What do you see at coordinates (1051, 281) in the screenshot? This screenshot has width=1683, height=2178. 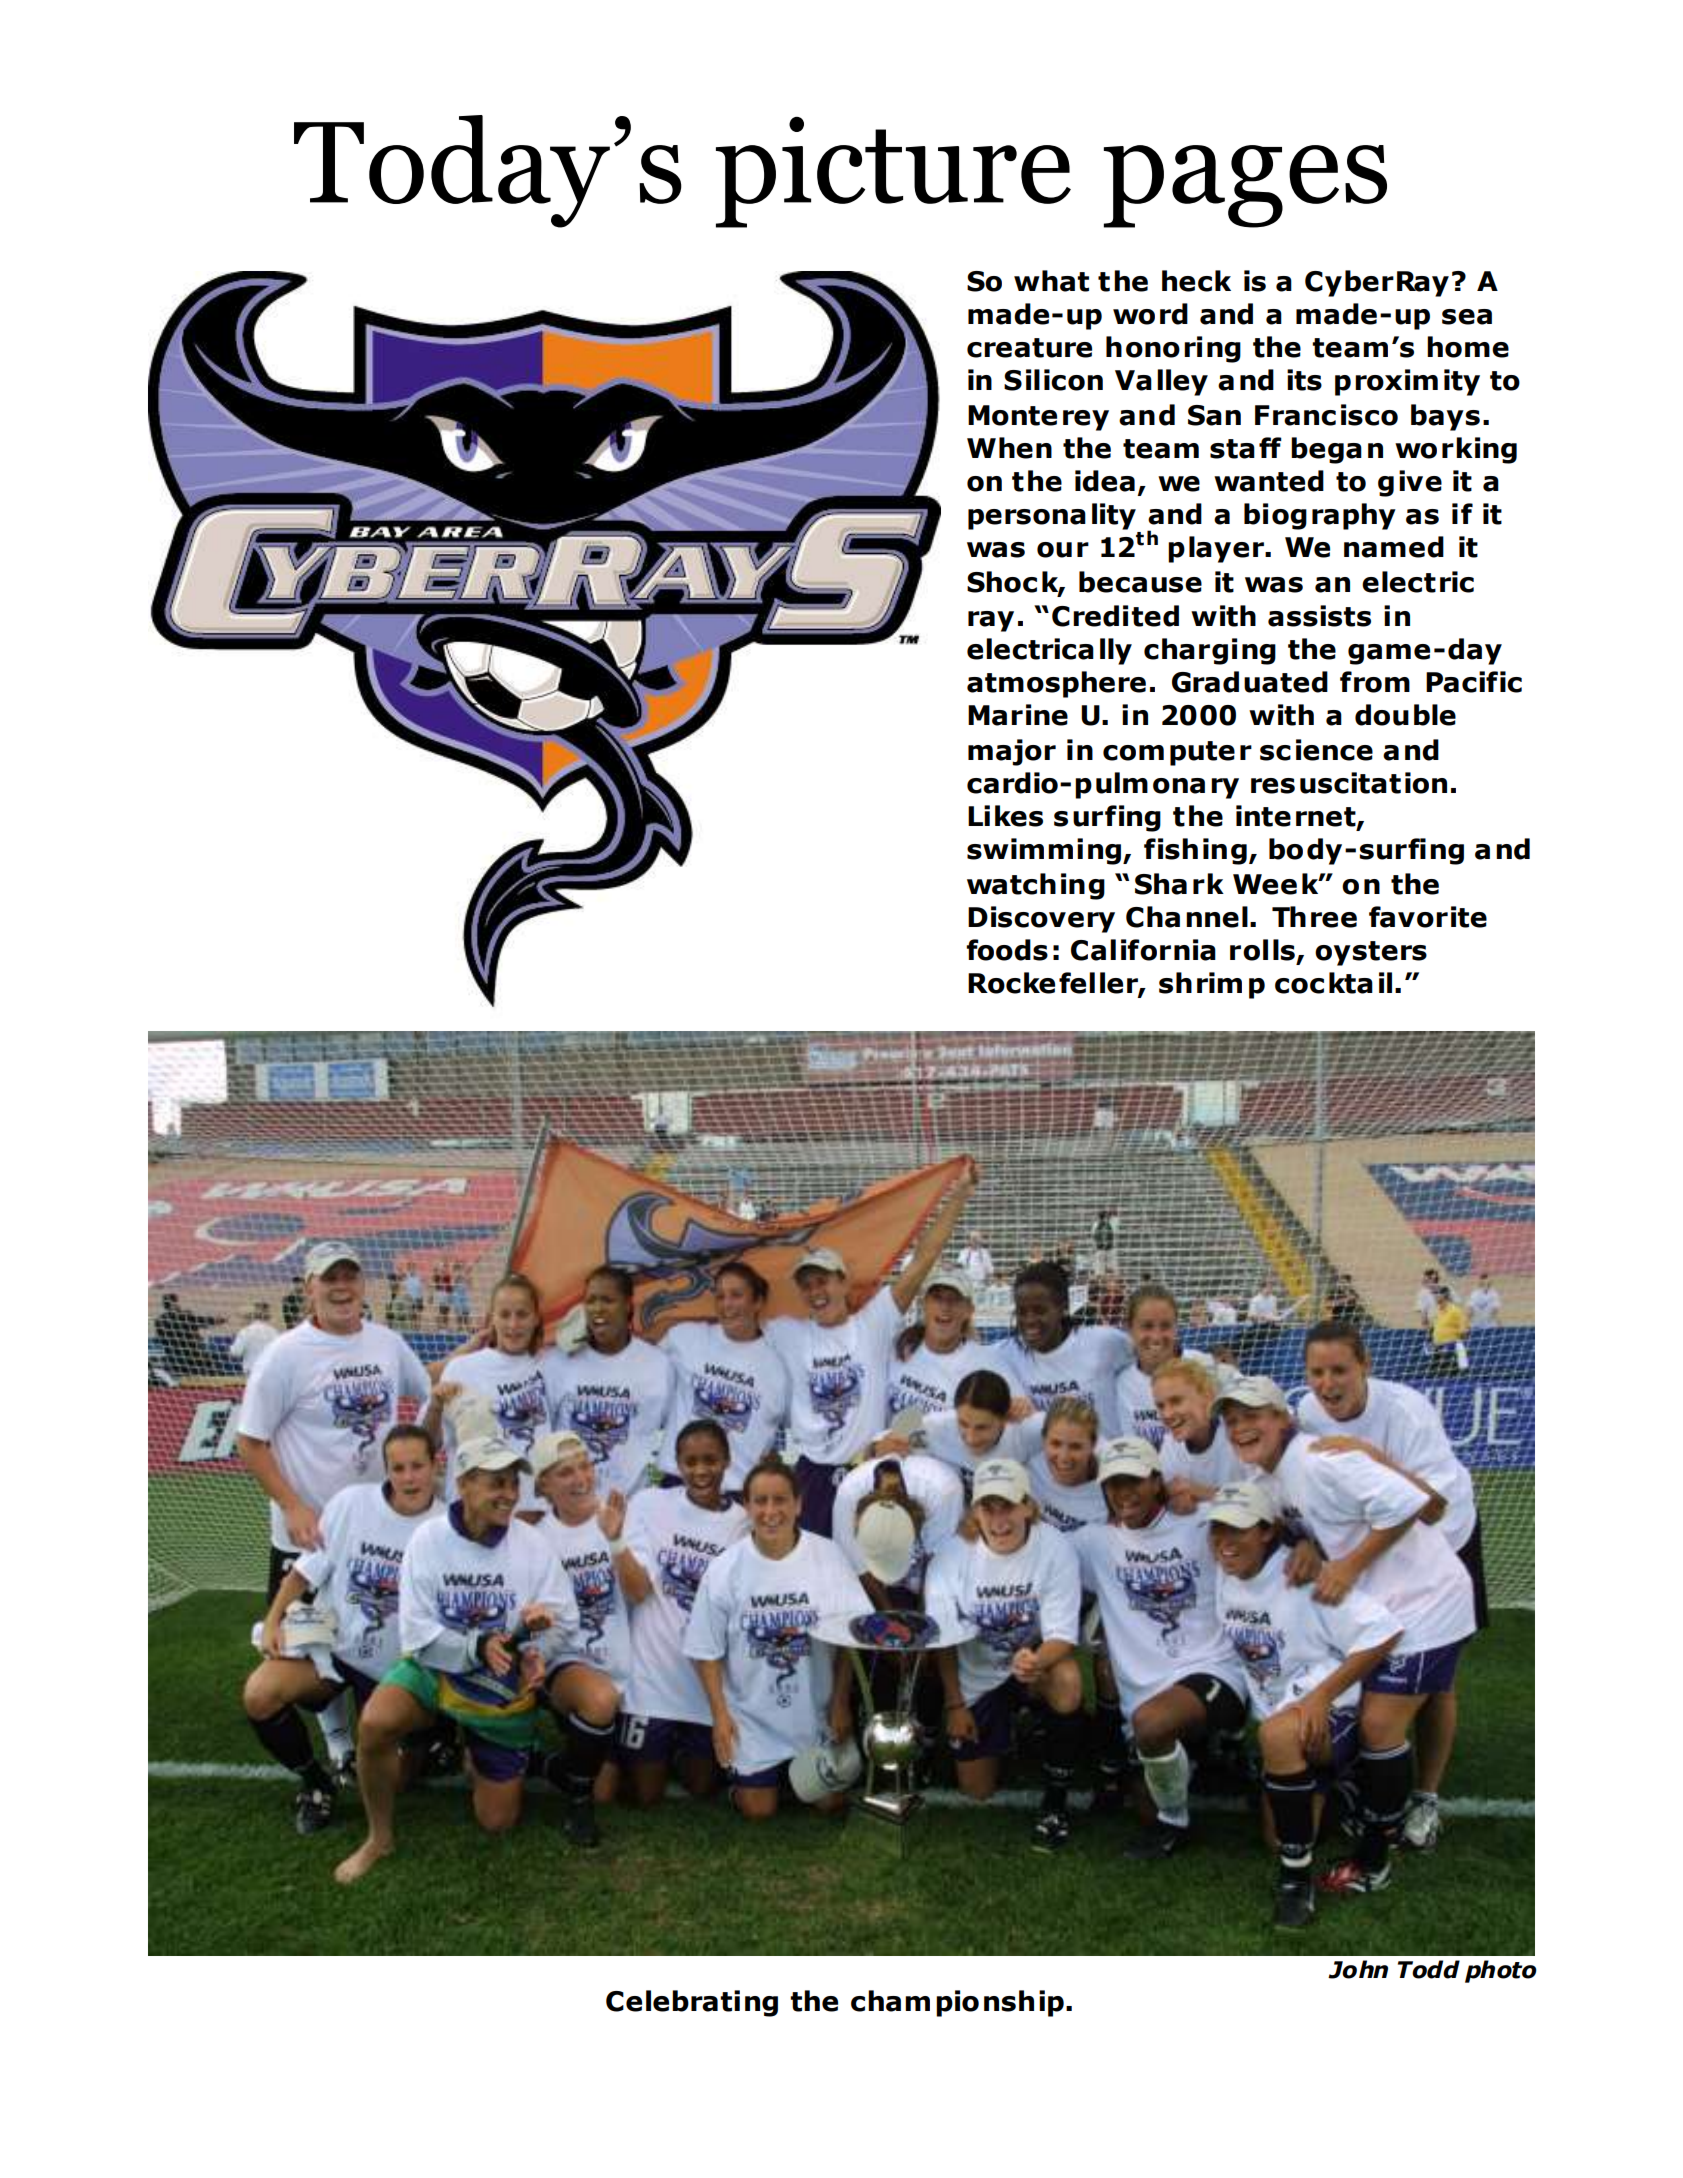 I see `what` at bounding box center [1051, 281].
